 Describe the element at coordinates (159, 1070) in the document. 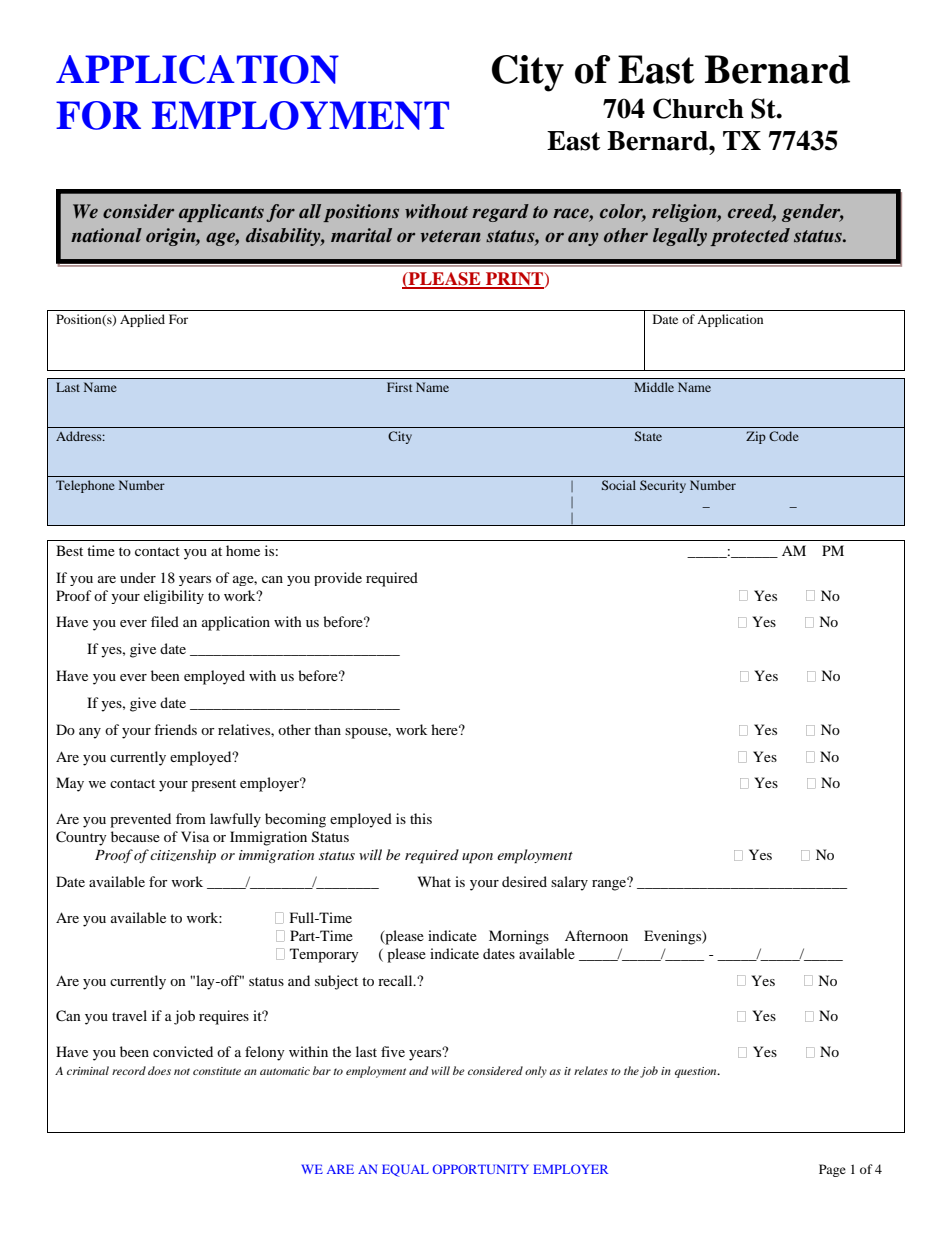

I see `does` at that location.
